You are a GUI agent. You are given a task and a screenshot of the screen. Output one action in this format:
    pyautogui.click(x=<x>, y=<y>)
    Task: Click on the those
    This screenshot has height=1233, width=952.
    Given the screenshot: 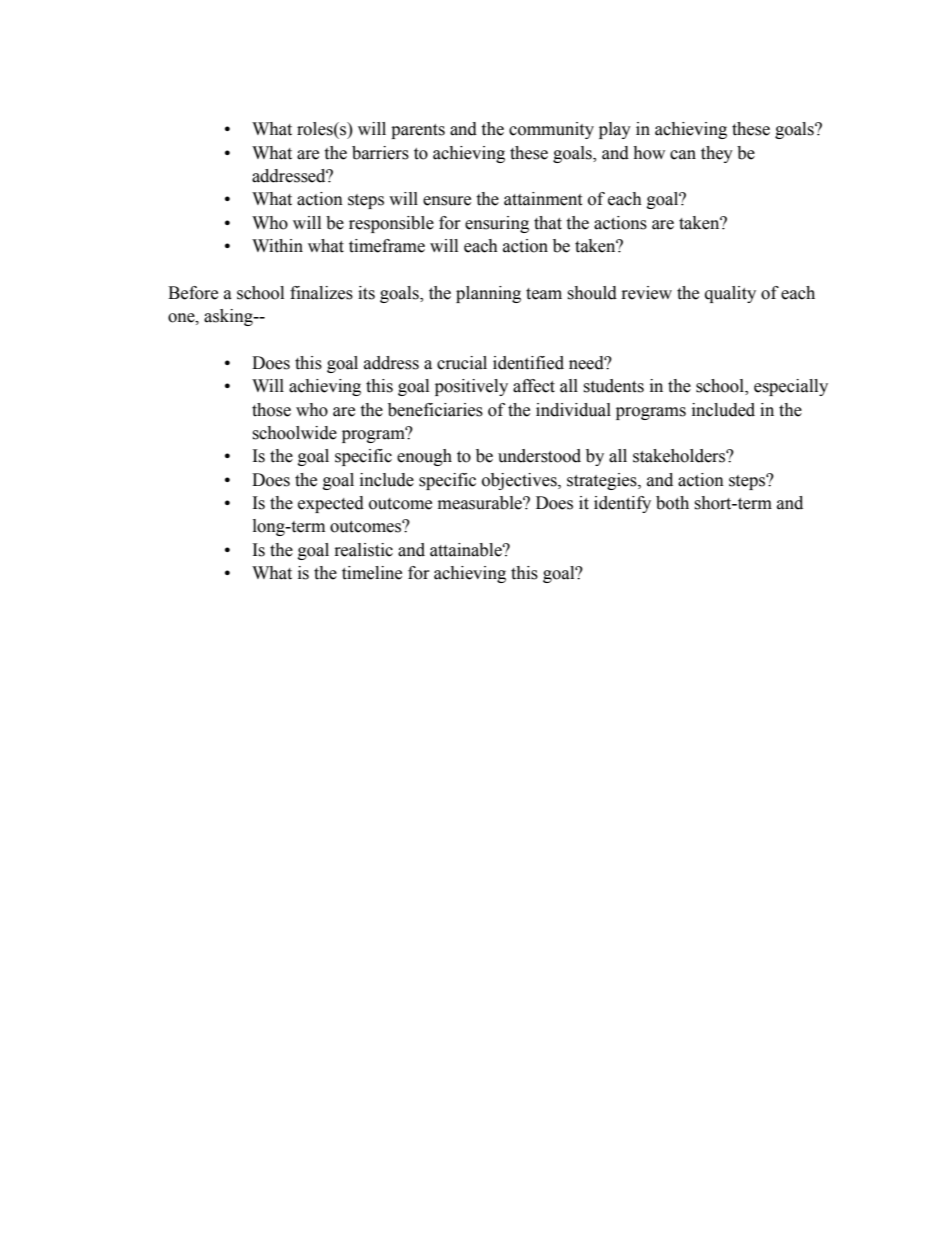 What is the action you would take?
    pyautogui.click(x=271, y=410)
